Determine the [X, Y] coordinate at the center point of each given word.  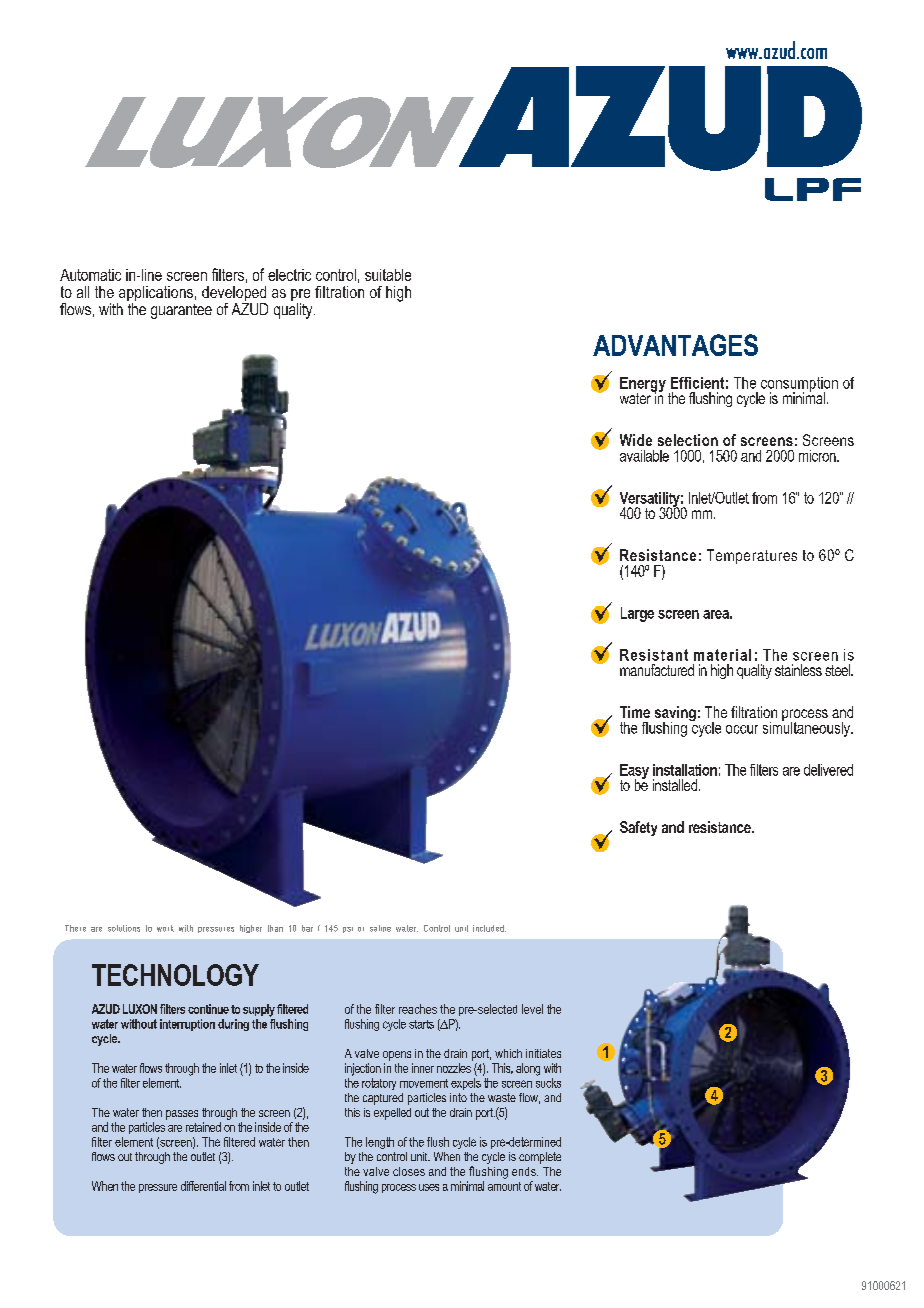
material [722, 655]
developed [234, 295]
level [532, 1009]
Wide [636, 440]
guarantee [181, 311]
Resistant [654, 655]
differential [203, 1186]
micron [818, 456]
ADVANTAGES [675, 345]
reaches [418, 1009]
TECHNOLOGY [175, 975]
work [165, 928]
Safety [638, 828]
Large [637, 614]
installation [685, 770]
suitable [388, 275]
